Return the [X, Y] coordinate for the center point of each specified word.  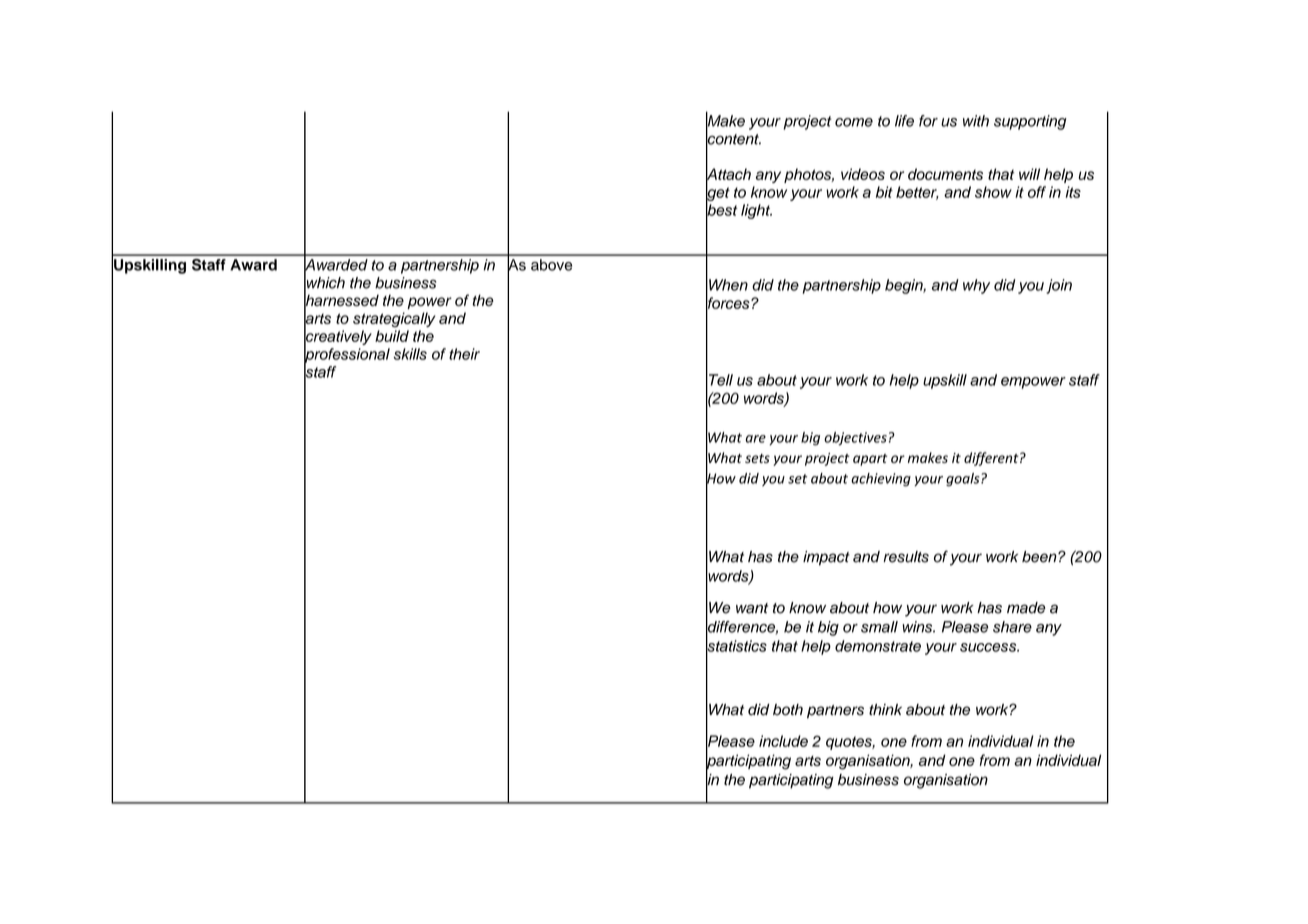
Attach [728, 174]
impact [826, 558]
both [788, 710]
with [976, 121]
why [976, 286]
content [733, 139]
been [1040, 557]
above [551, 265]
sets [757, 458]
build [392, 336]
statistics [736, 646]
